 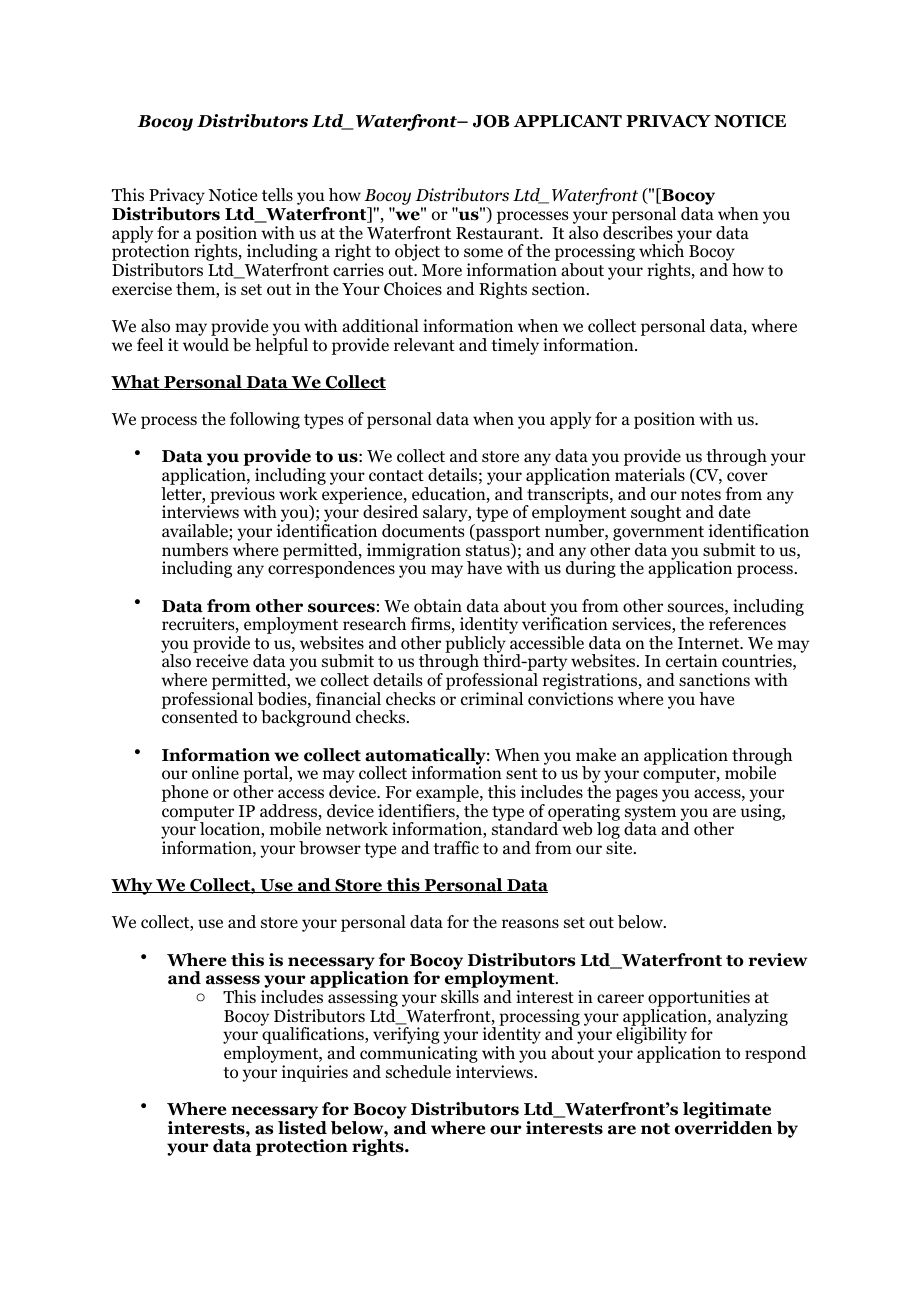 What do you see at coordinates (277, 194) in the document?
I see `tells` at bounding box center [277, 194].
